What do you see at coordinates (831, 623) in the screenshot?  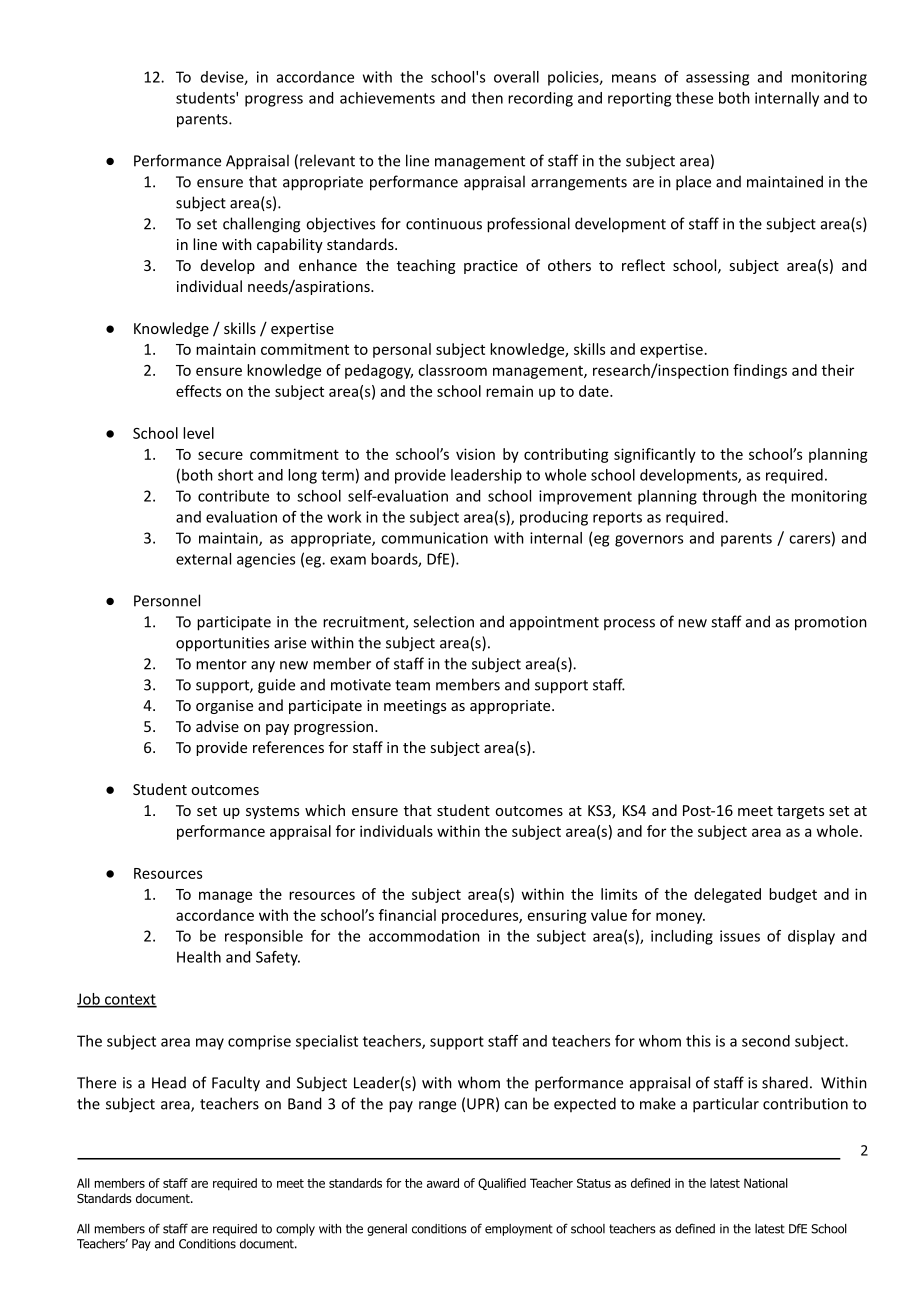 I see `promotion` at bounding box center [831, 623].
